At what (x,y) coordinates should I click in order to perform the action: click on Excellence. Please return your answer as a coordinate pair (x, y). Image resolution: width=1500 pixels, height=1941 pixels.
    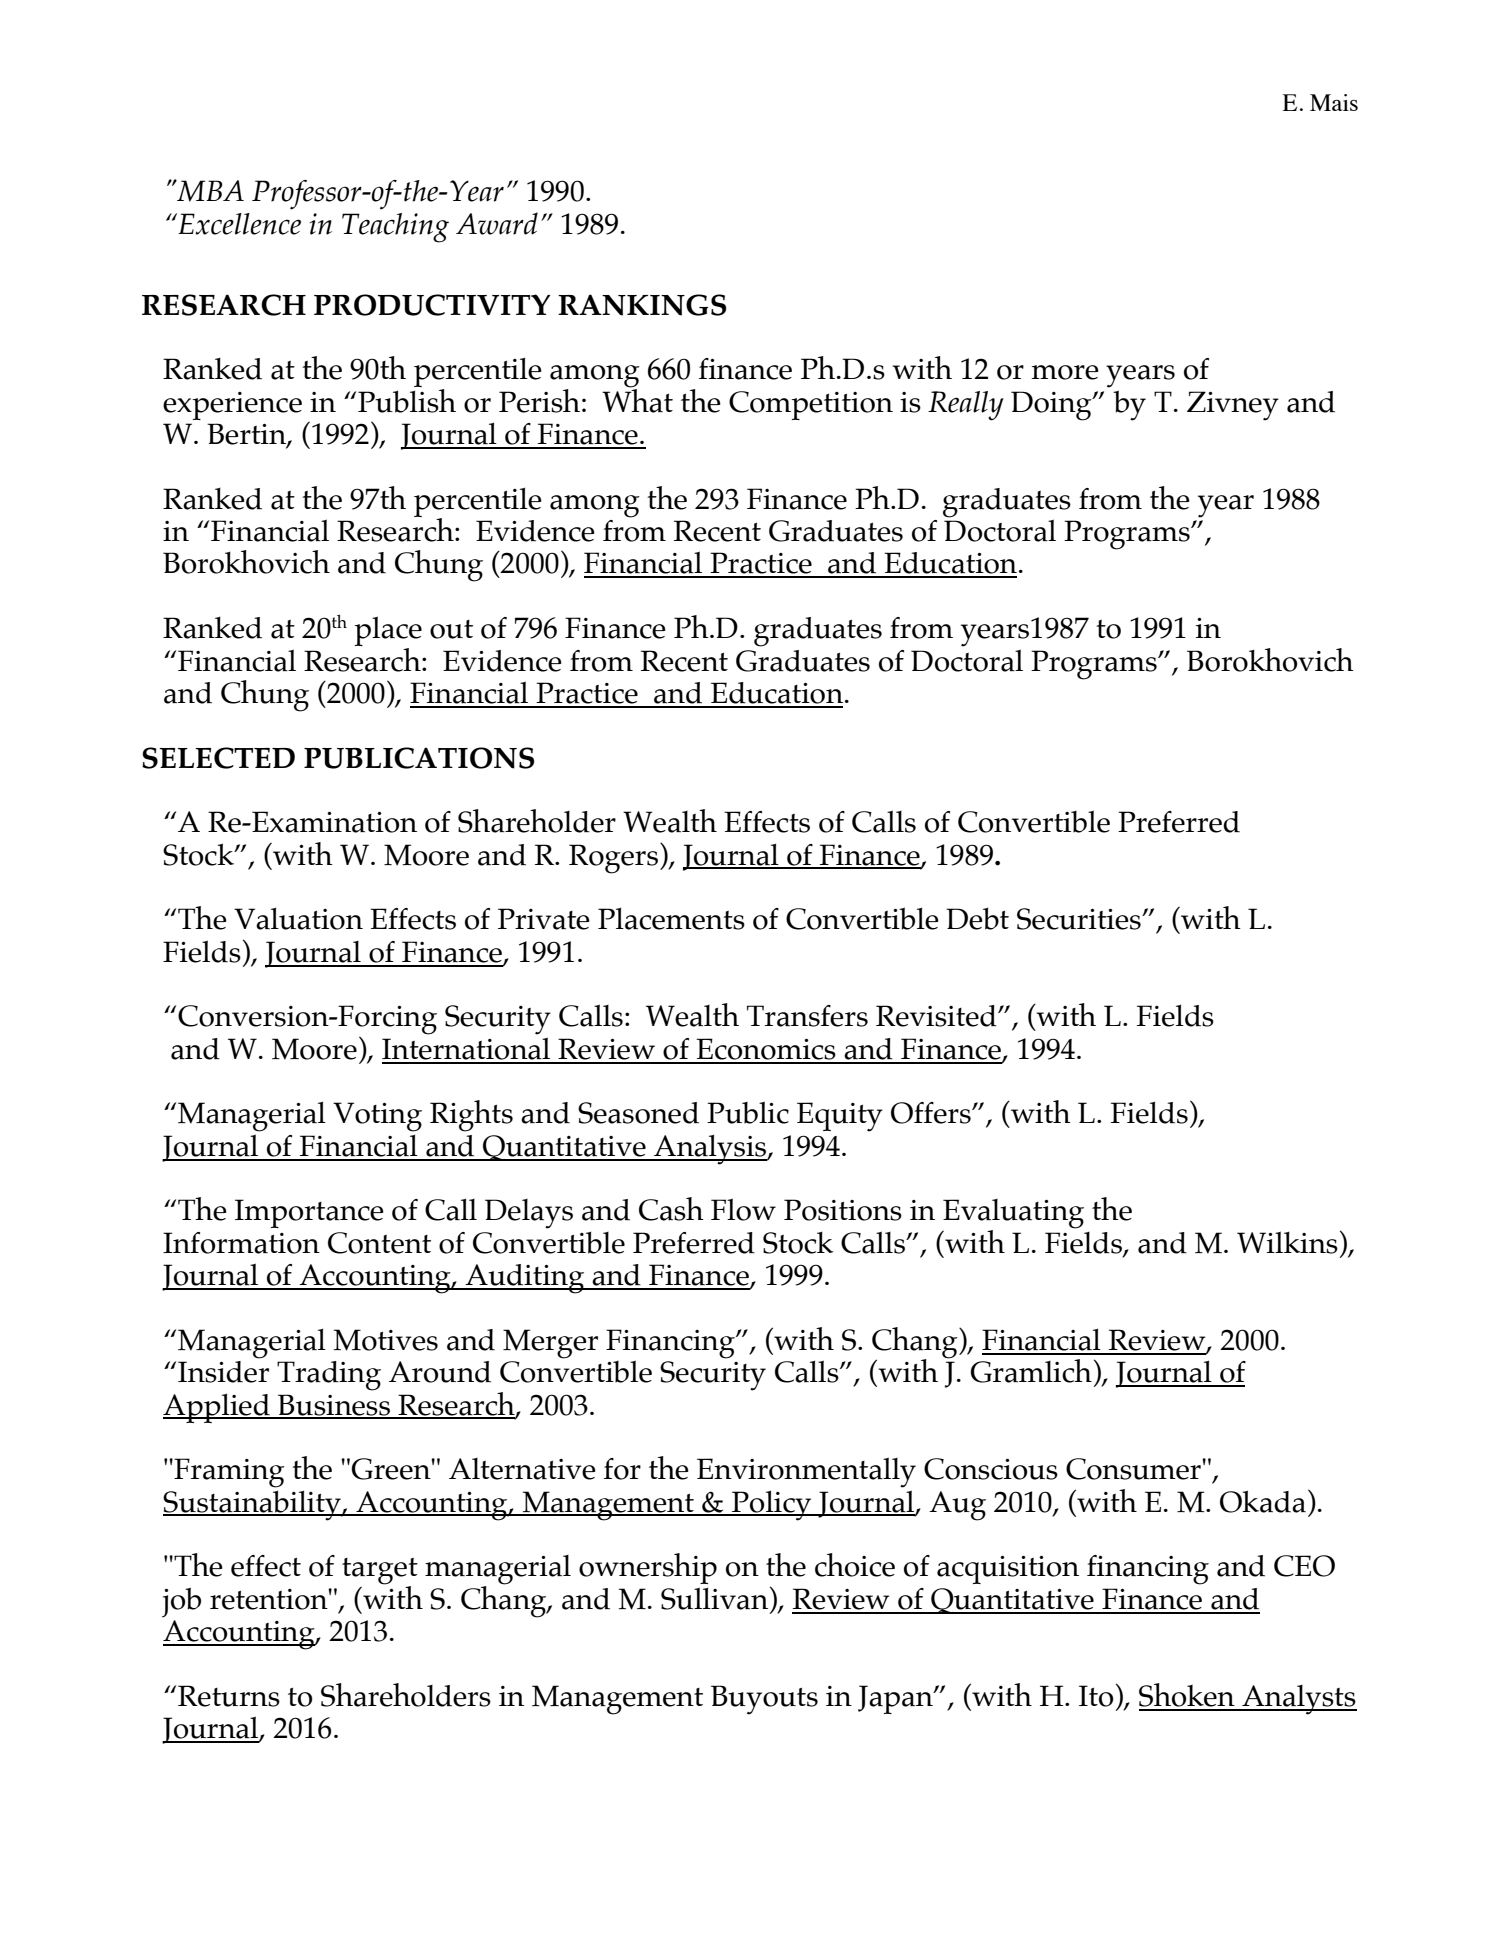
    Looking at the image, I should click on (239, 224).
